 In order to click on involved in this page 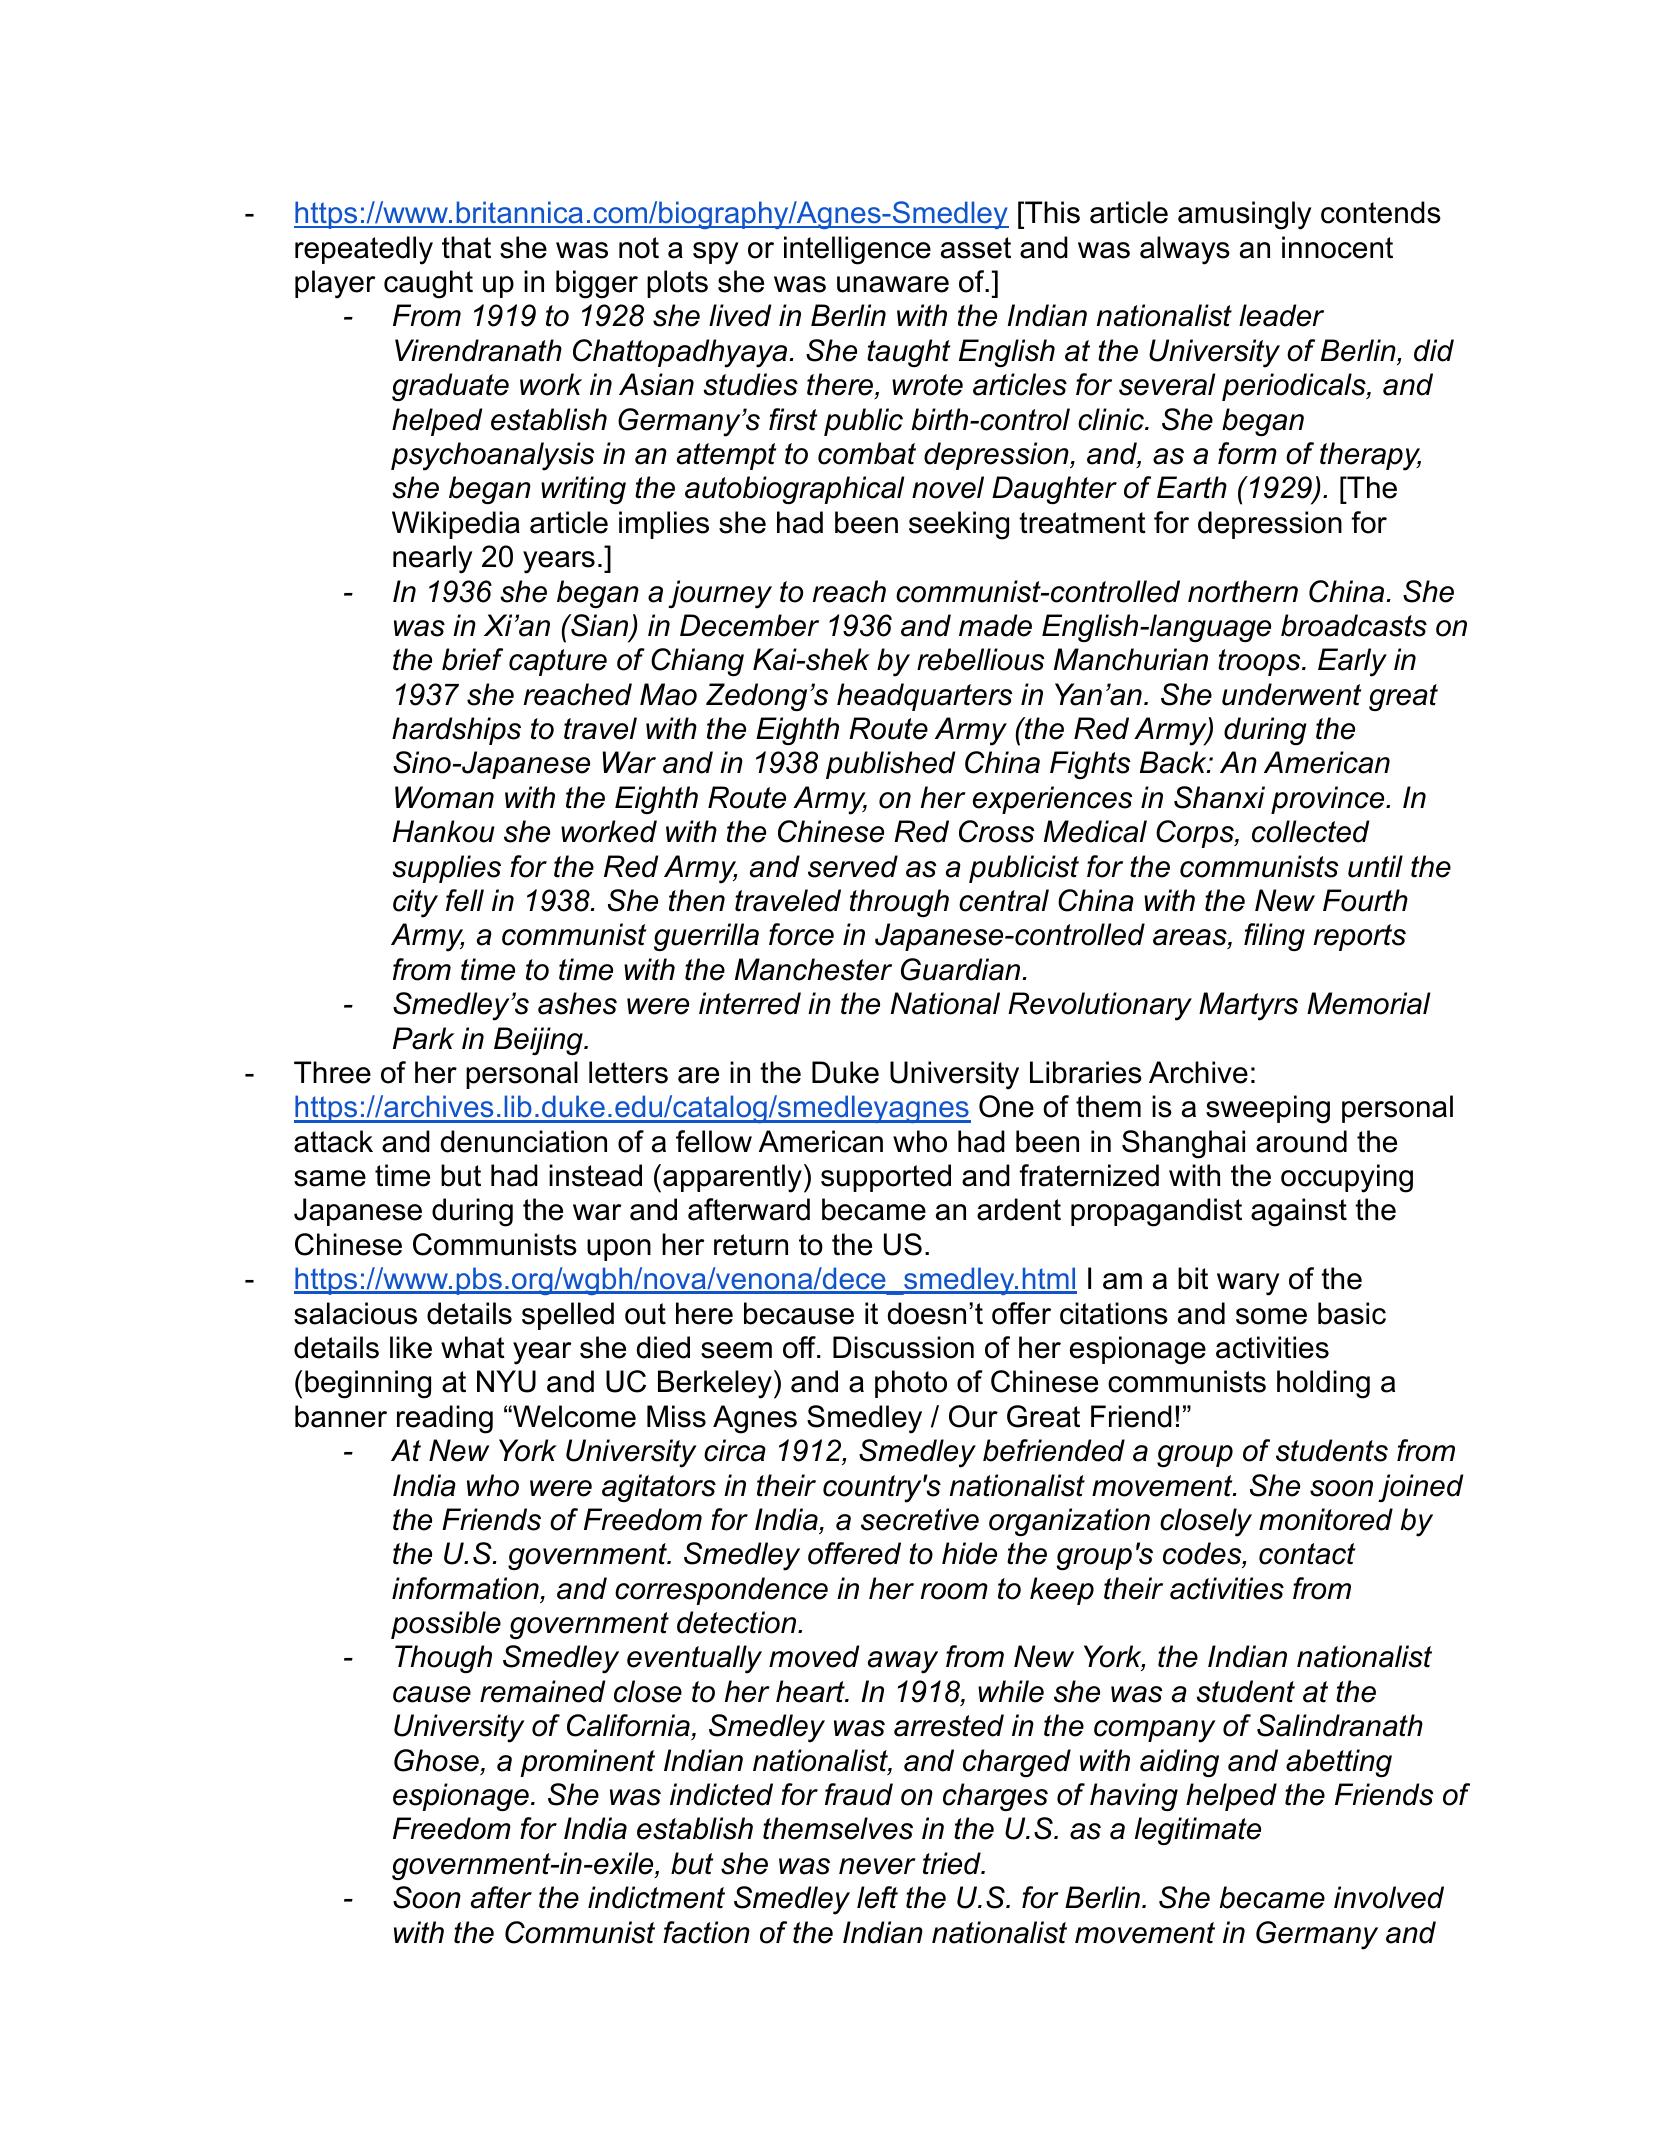, I will do `click(1389, 1897)`.
